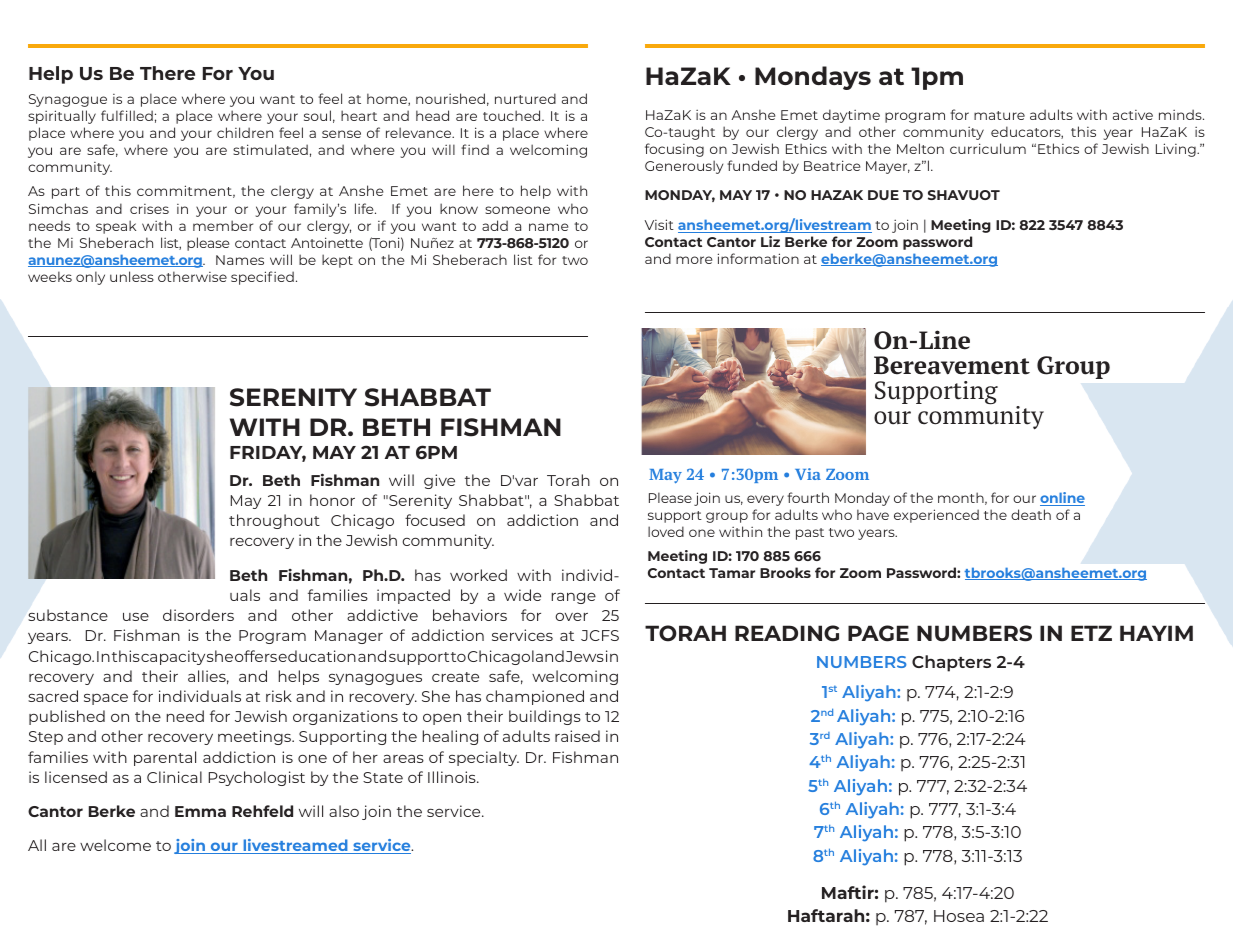 The image size is (1233, 952). What do you see at coordinates (344, 811) in the image?
I see `also` at bounding box center [344, 811].
